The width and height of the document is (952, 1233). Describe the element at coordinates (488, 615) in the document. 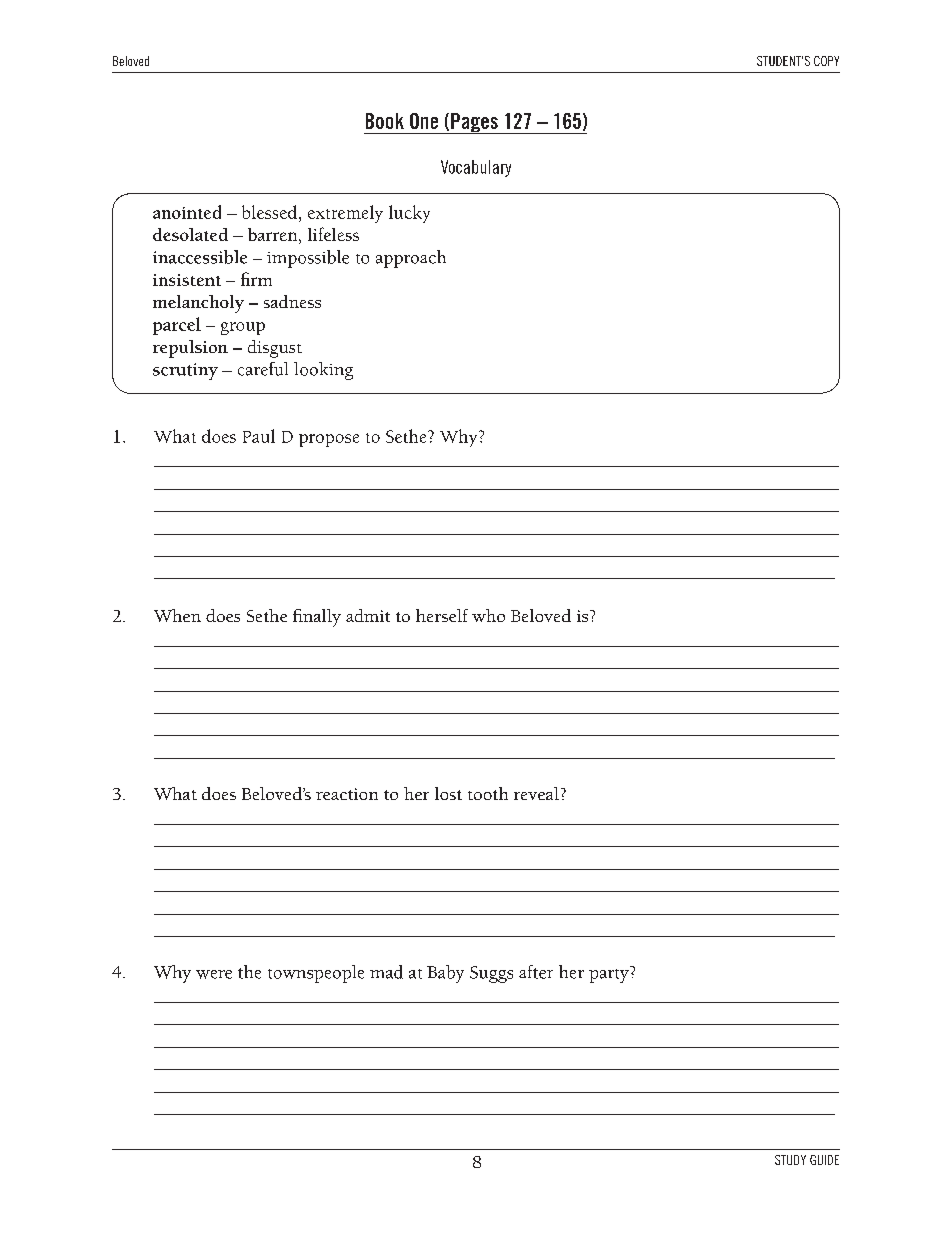

I see `who` at that location.
